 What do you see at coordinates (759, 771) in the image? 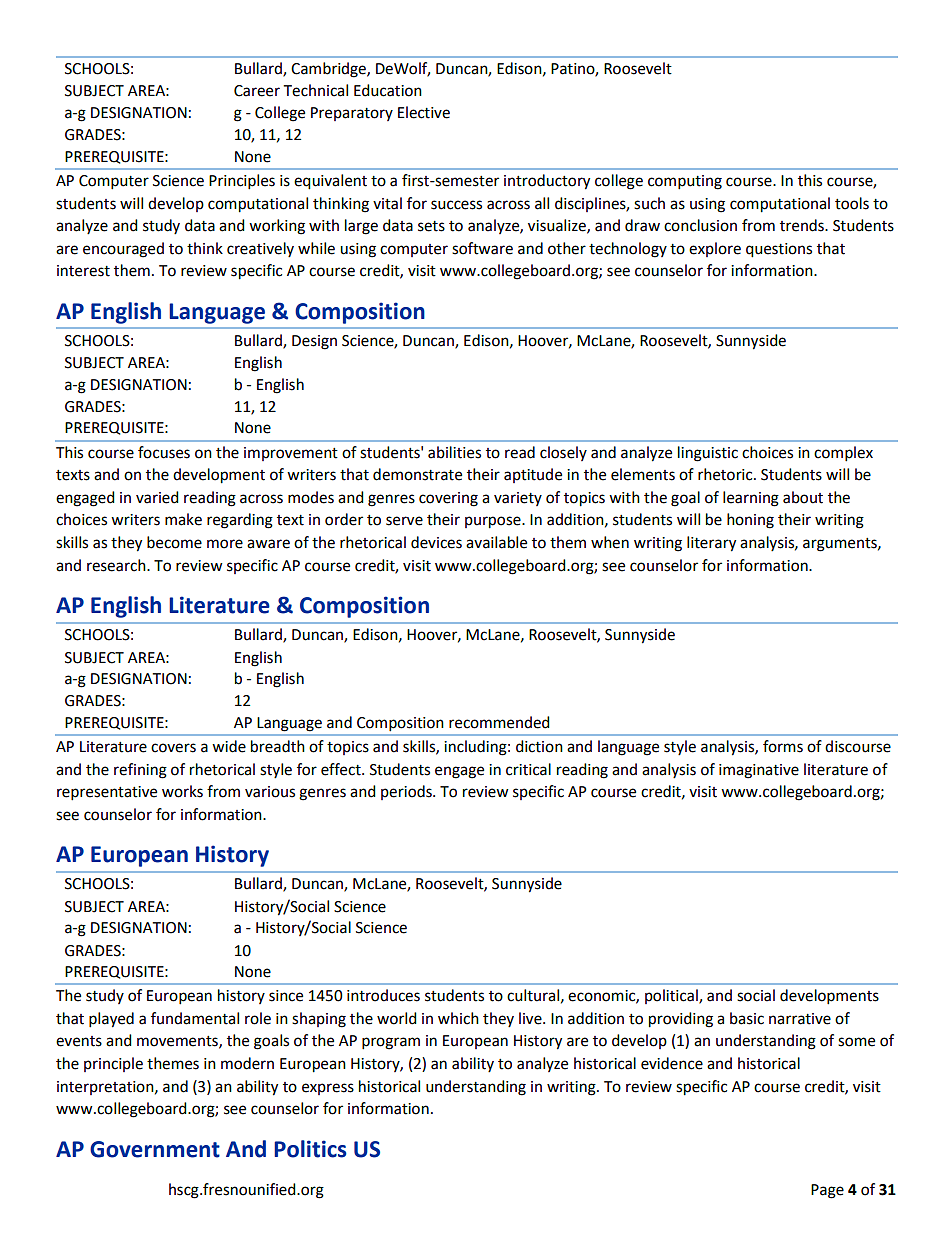
I see `imaginative` at bounding box center [759, 771].
